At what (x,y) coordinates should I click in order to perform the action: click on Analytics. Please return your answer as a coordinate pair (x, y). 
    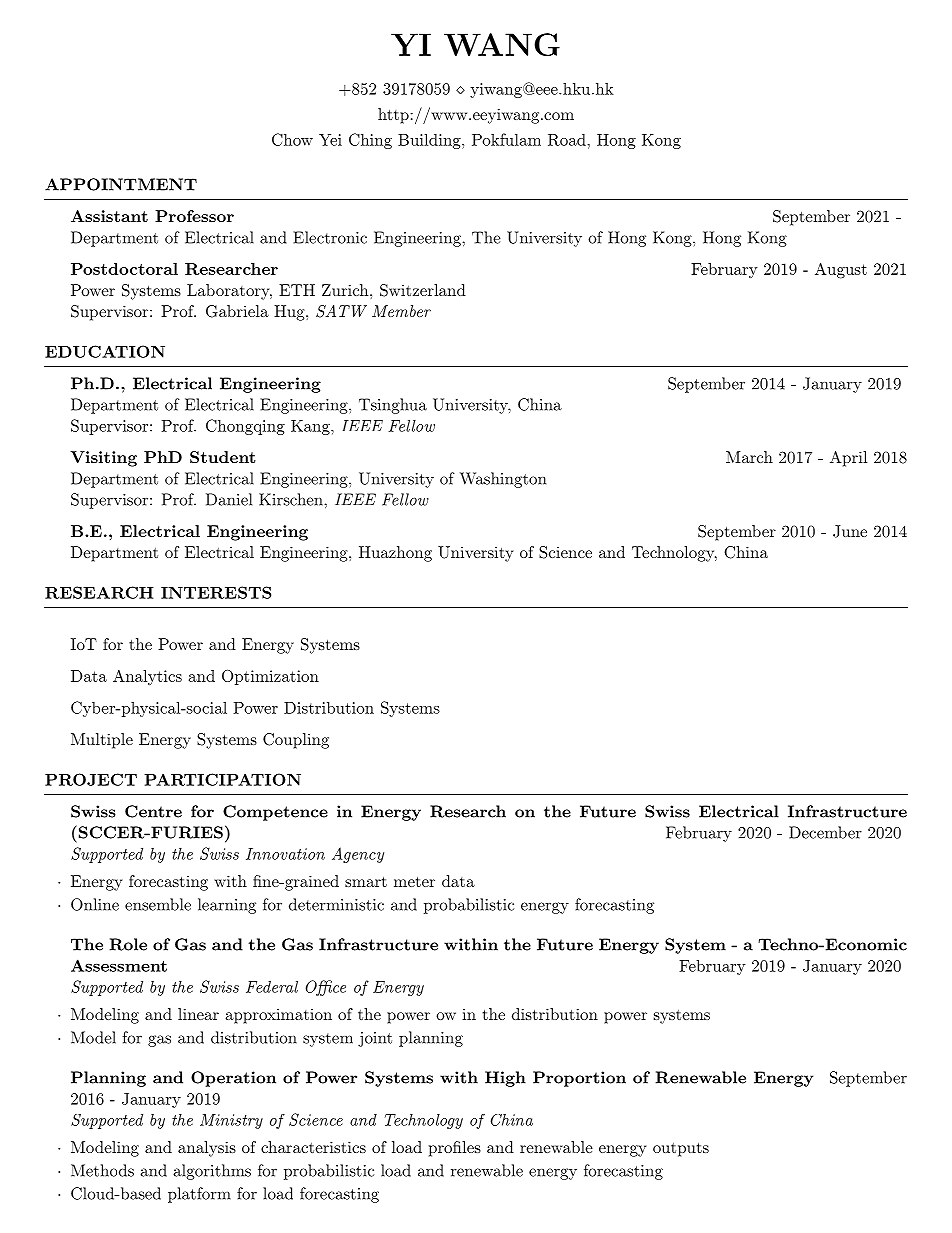
    Looking at the image, I should click on (147, 677).
